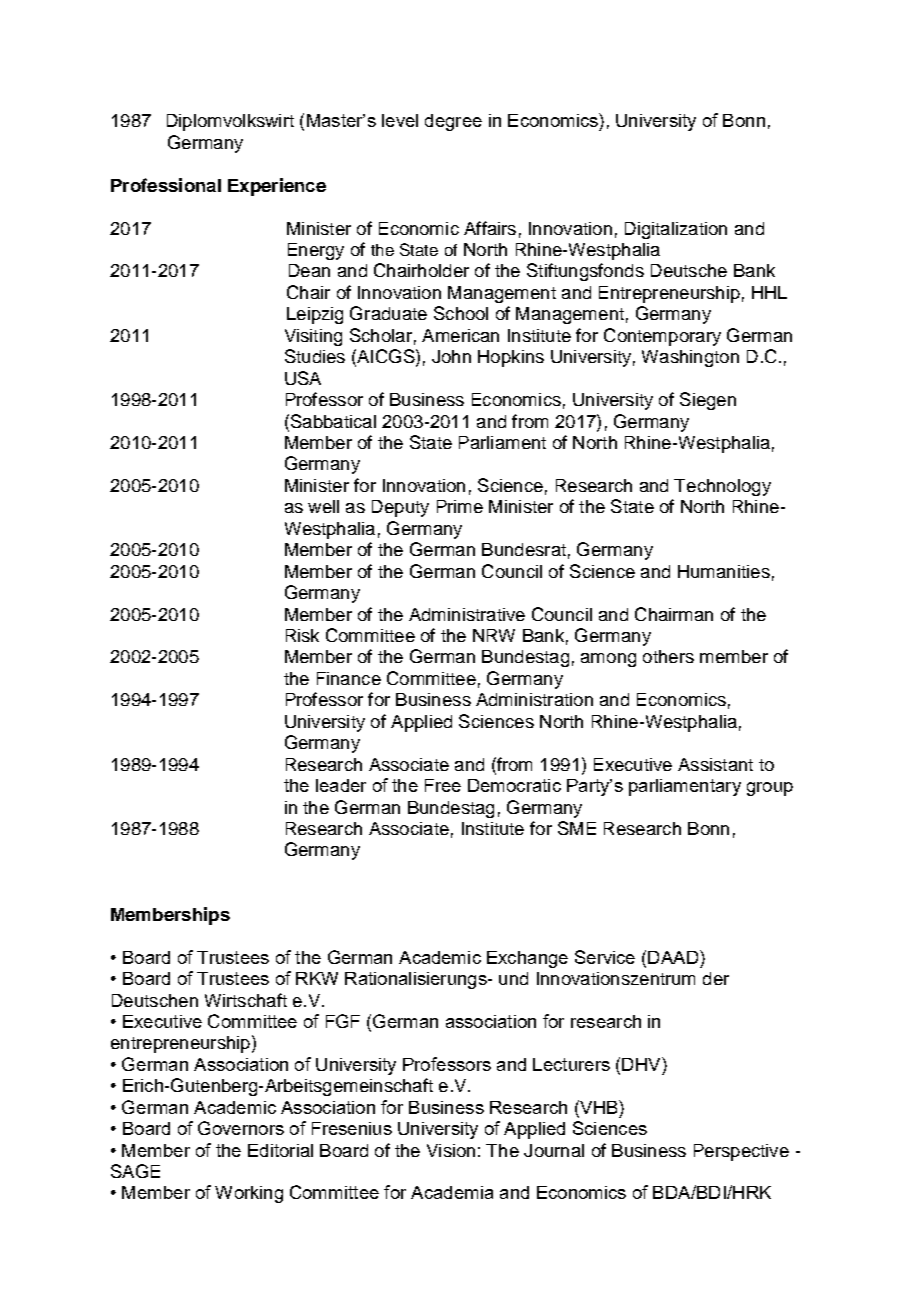 This page has height=1308, width=924. What do you see at coordinates (166, 185) in the page?
I see `Professional` at bounding box center [166, 185].
